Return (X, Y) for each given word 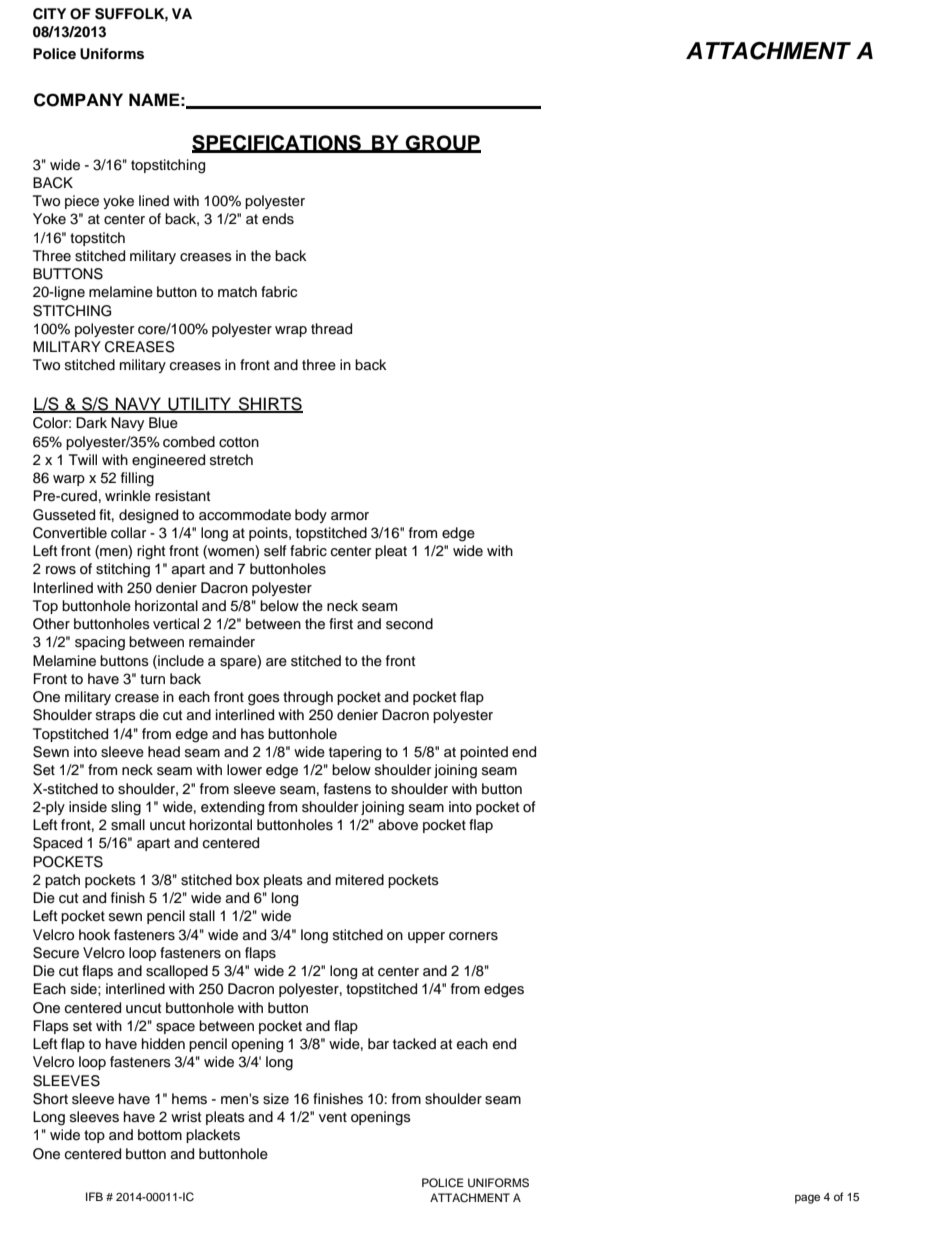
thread (331, 329)
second (409, 624)
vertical (176, 624)
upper (426, 937)
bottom (160, 1135)
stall (202, 916)
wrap (291, 331)
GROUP (442, 144)
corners (473, 936)
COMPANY (78, 100)
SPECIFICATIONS (277, 144)
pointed (484, 753)
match (237, 291)
